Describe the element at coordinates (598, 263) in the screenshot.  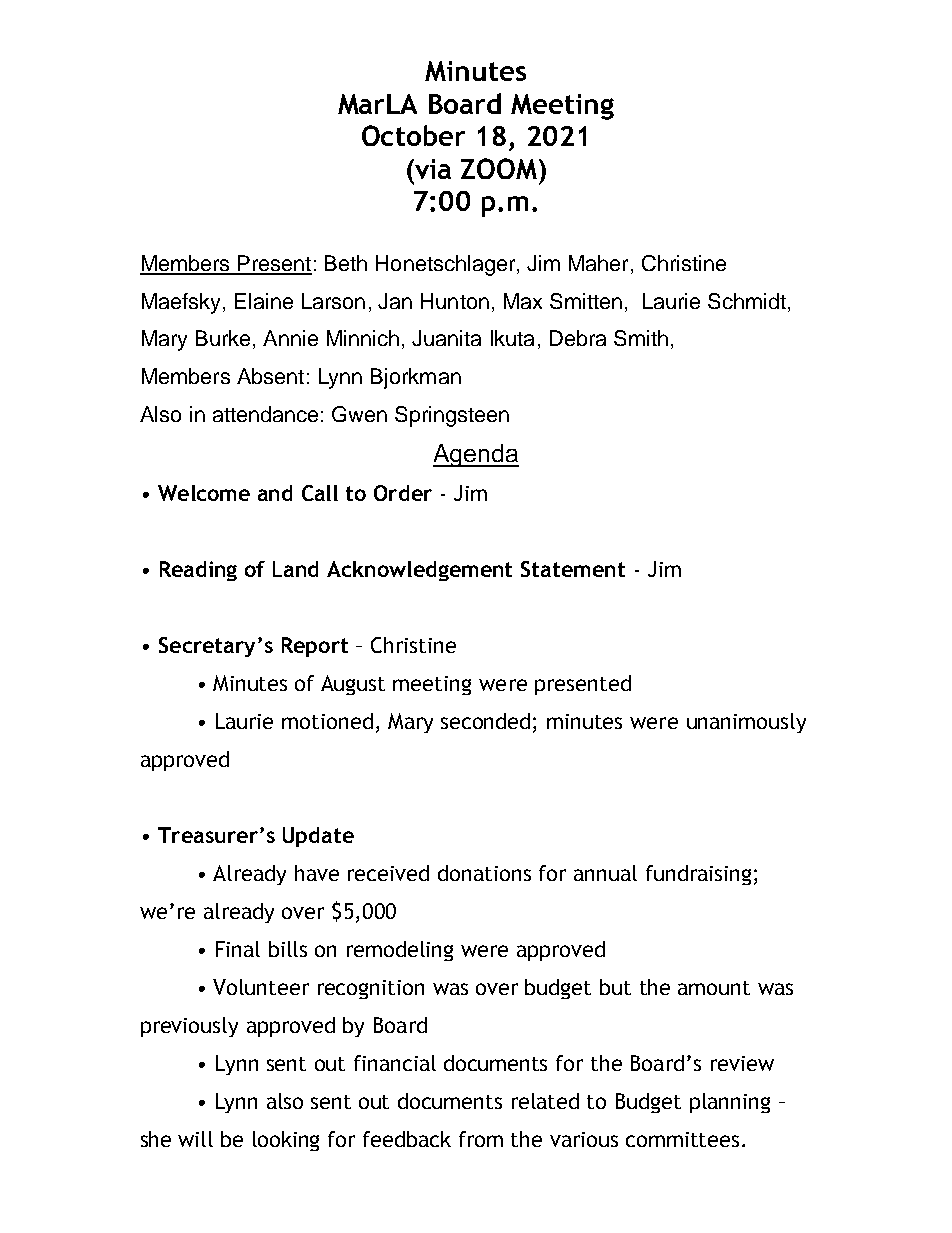
I see `Maher` at that location.
